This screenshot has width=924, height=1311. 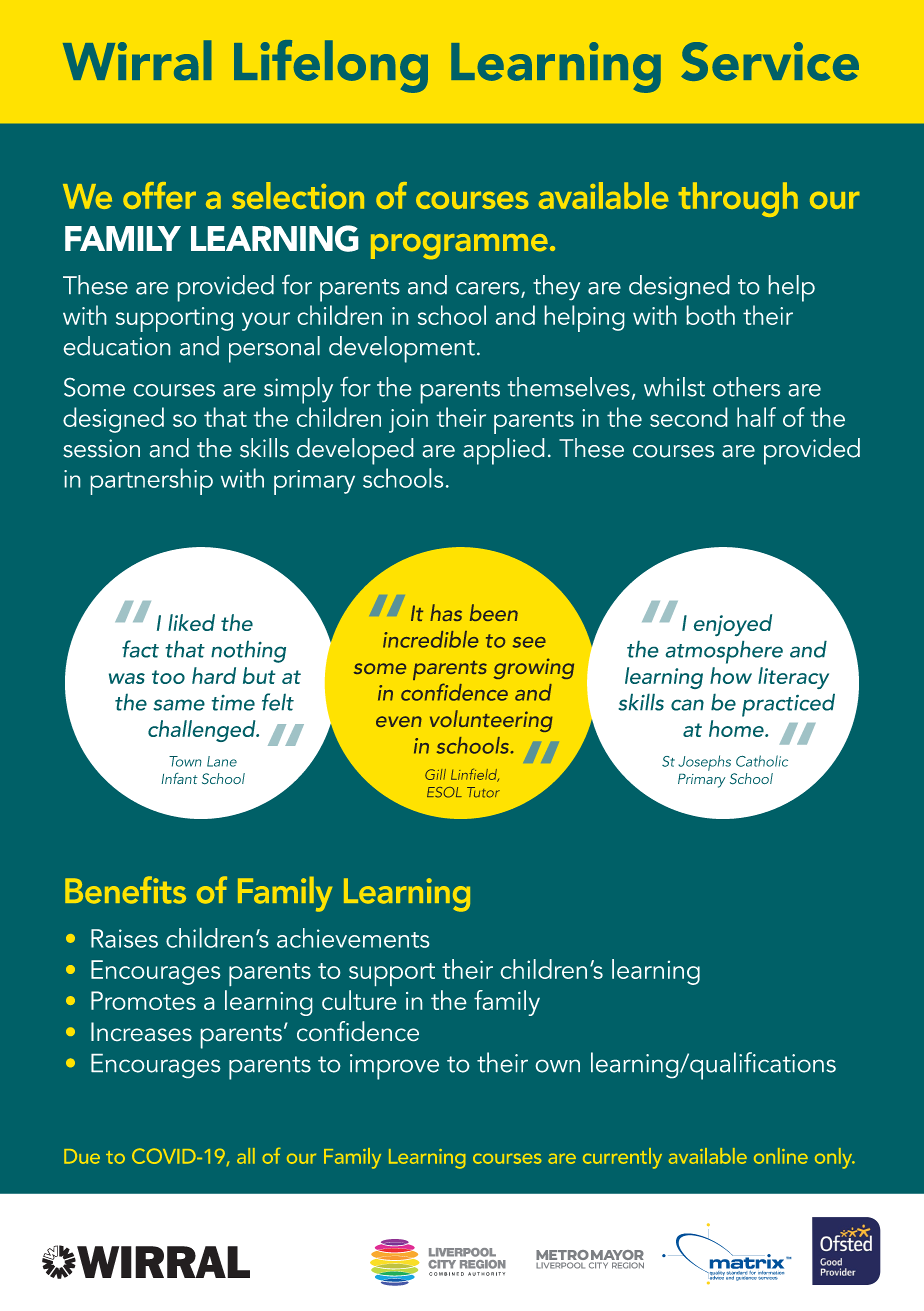 I want to click on Due, so click(x=82, y=1156).
